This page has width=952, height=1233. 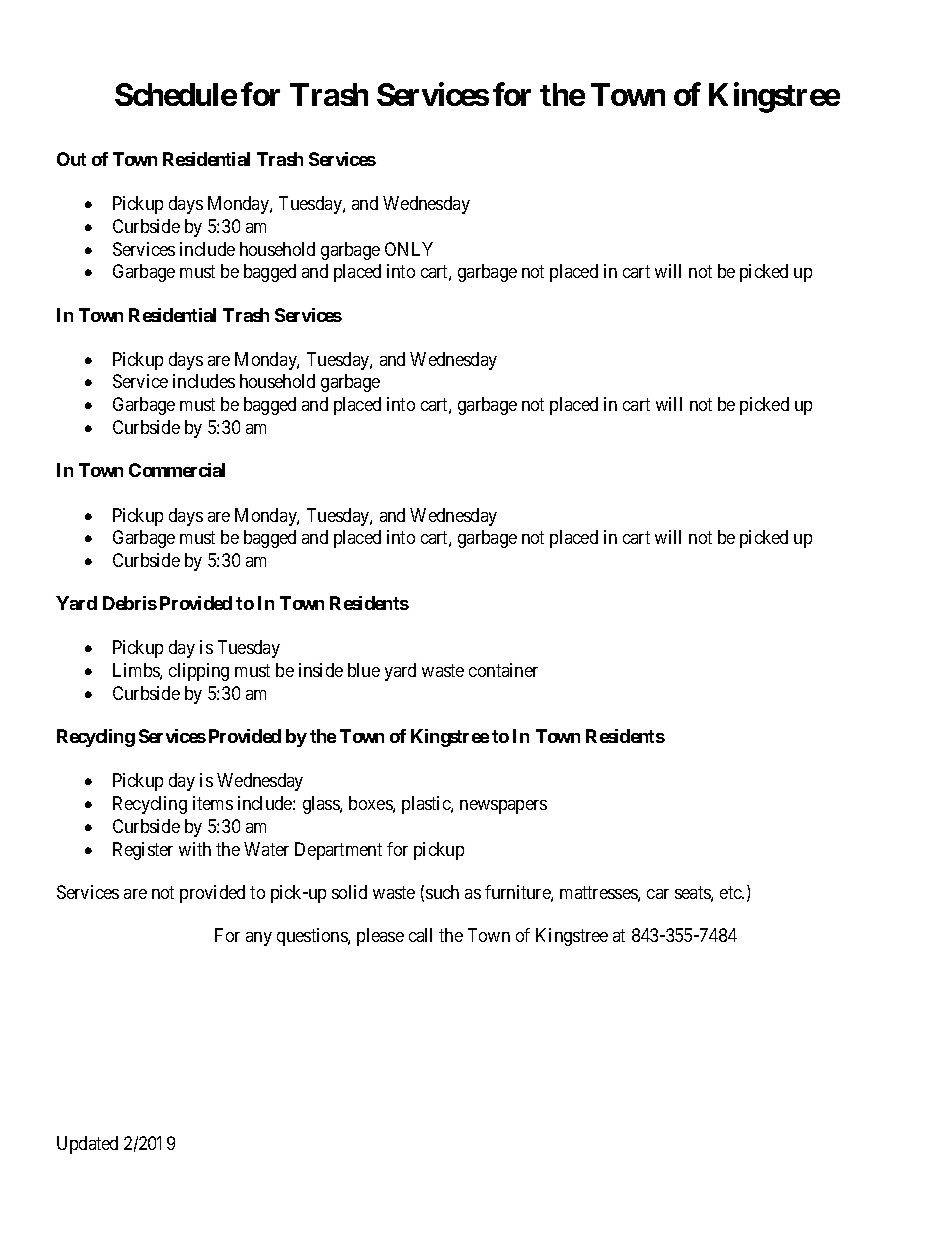 What do you see at coordinates (364, 670) in the page?
I see `blue` at bounding box center [364, 670].
